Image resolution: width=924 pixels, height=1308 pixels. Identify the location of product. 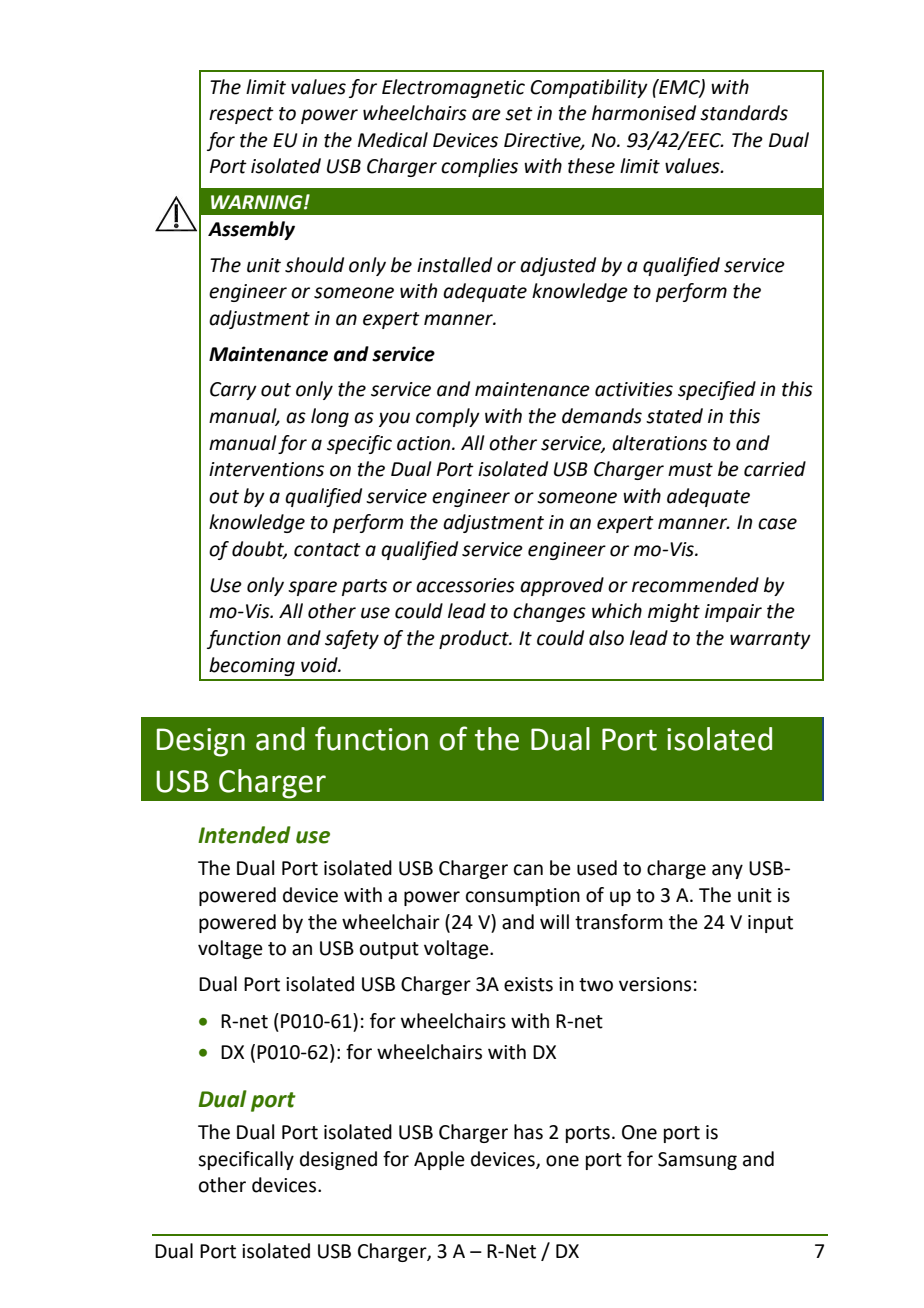
(475, 639).
